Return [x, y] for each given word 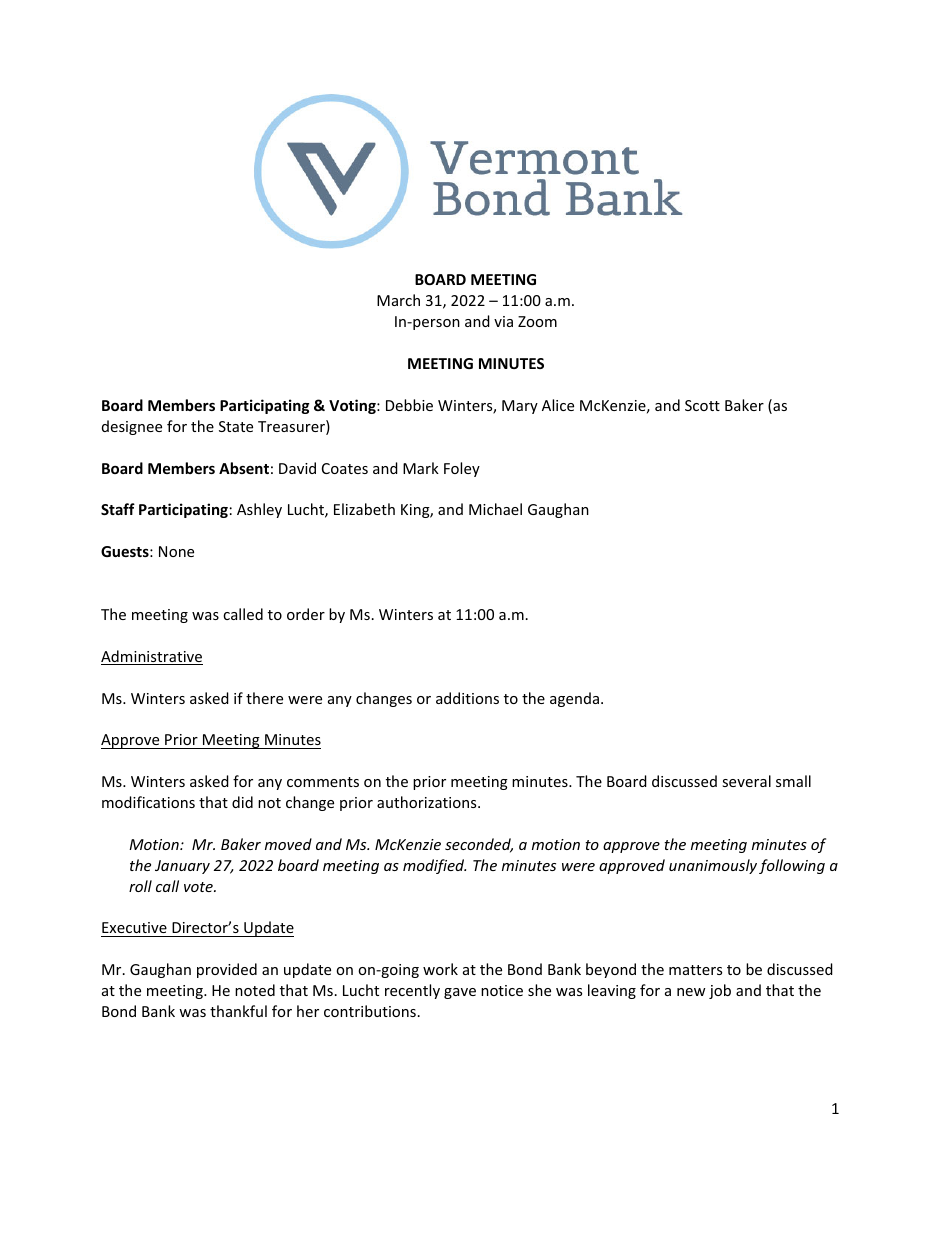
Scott [702, 405]
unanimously [713, 866]
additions [467, 698]
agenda [574, 699]
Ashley [259, 510]
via [503, 321]
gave [460, 993]
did [242, 802]
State [236, 426]
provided [227, 970]
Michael [495, 509]
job [720, 991]
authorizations [428, 802]
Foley [462, 469]
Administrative [152, 657]
